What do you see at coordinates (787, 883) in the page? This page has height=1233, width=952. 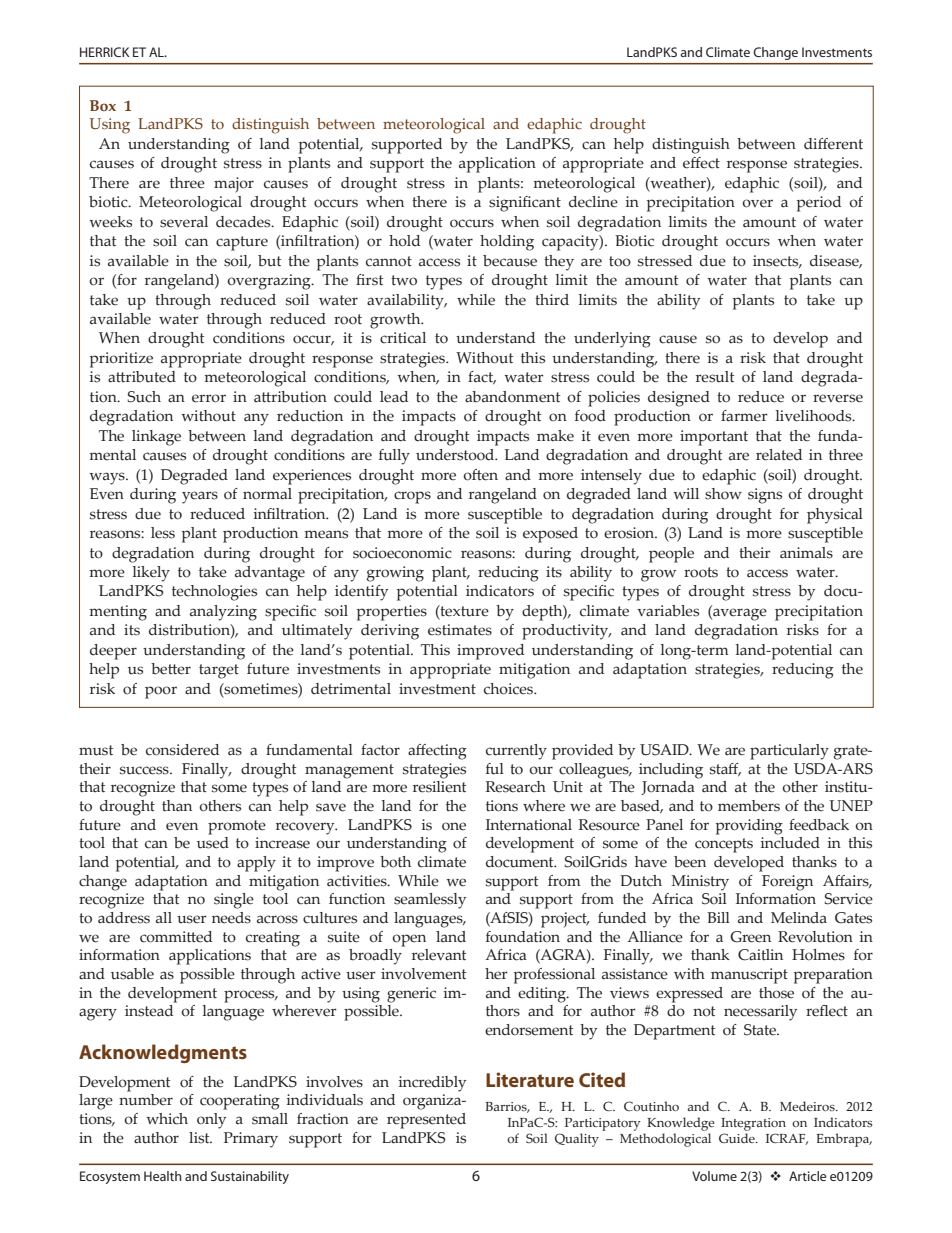 I see `Foreign` at bounding box center [787, 883].
